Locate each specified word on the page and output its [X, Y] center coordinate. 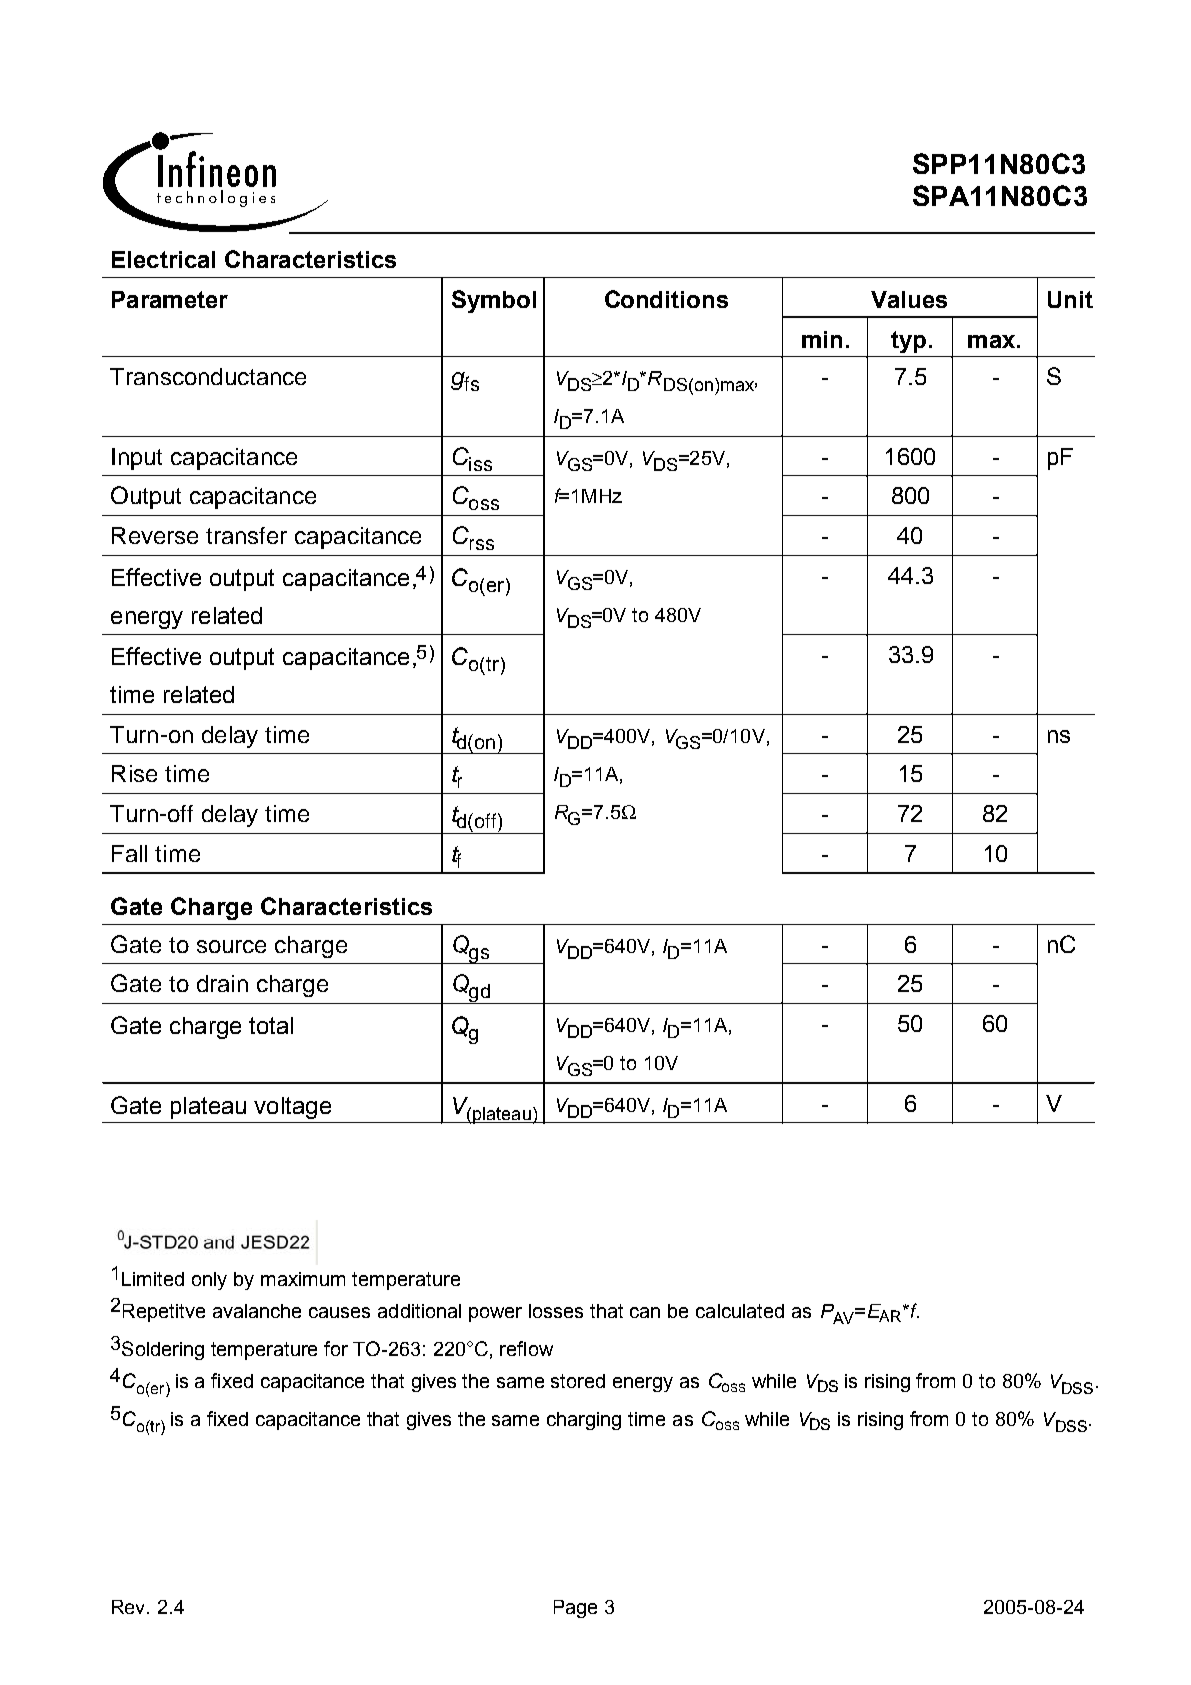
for [336, 1348]
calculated [740, 1311]
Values [909, 299]
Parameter [170, 299]
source [231, 946]
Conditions [666, 299]
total [271, 1025]
